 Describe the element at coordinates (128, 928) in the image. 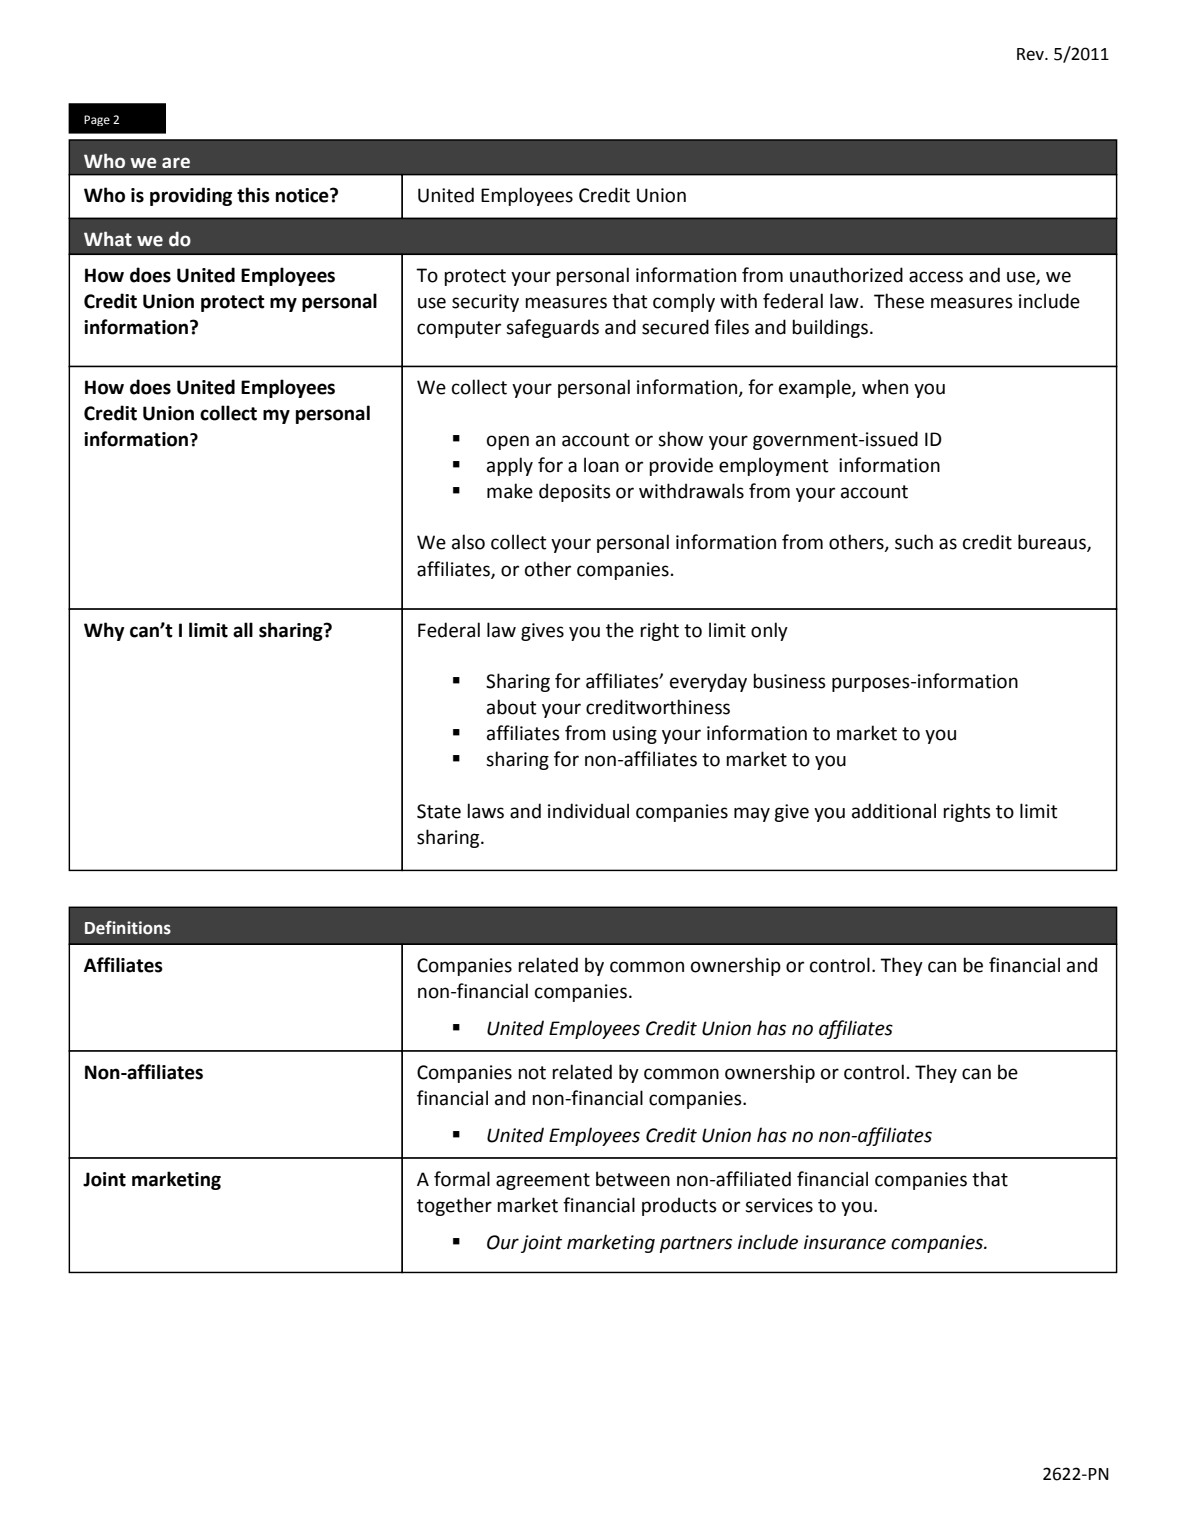

I see `Definitions` at that location.
